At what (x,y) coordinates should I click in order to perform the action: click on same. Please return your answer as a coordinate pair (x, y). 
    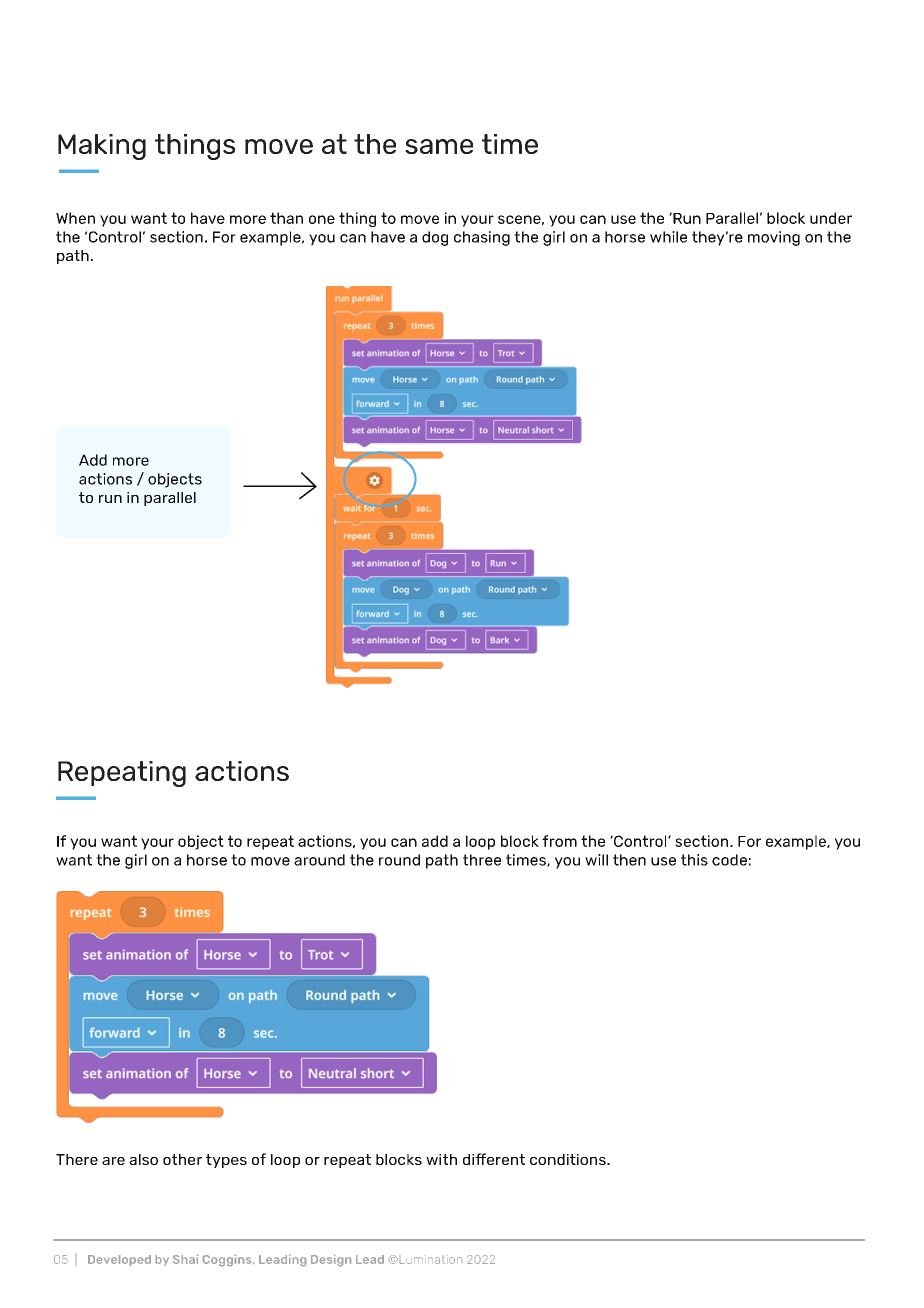
    Looking at the image, I should click on (439, 146).
